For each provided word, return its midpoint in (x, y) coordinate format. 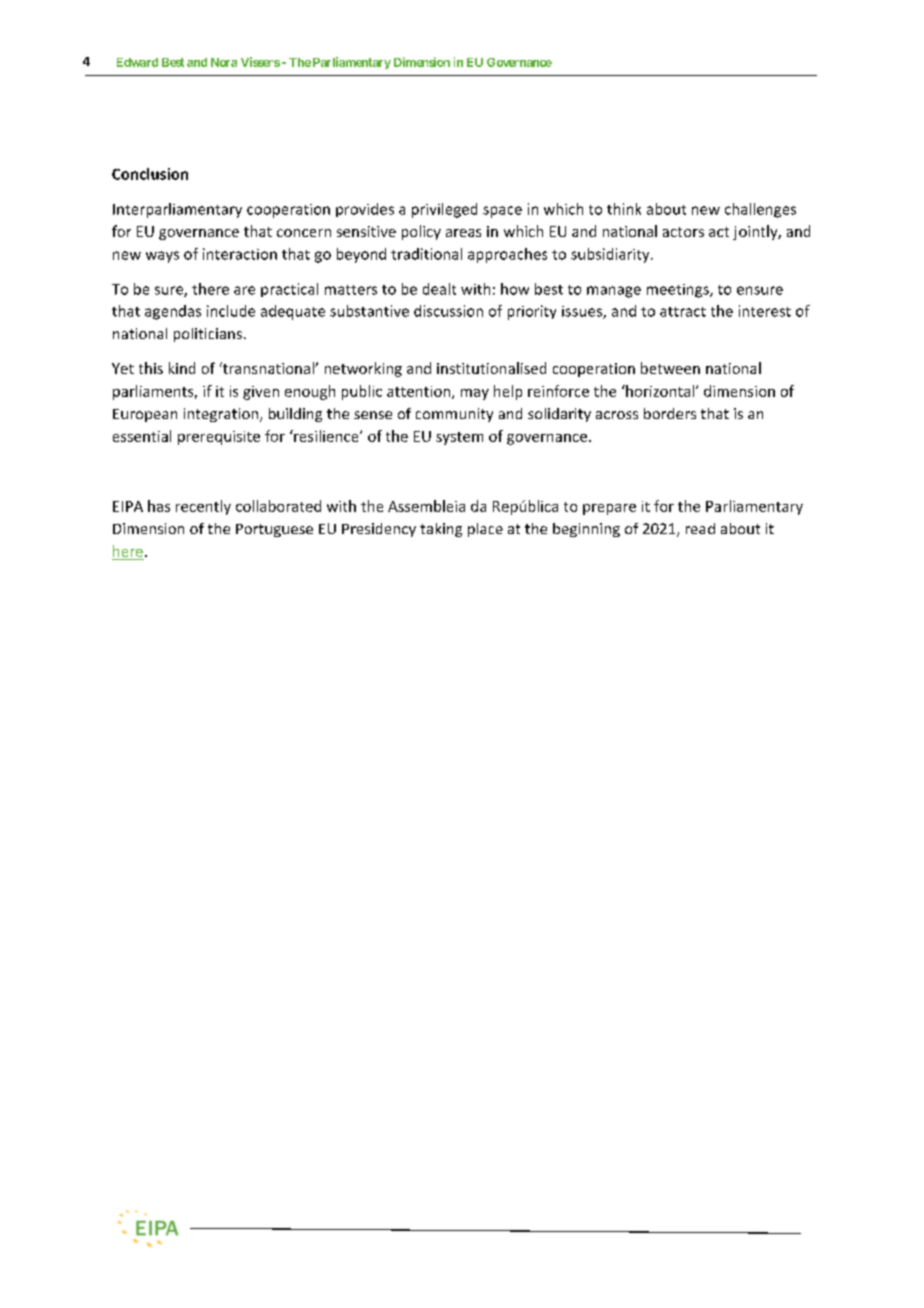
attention (420, 392)
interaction (240, 254)
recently (203, 507)
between (670, 368)
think (624, 209)
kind (182, 368)
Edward (137, 62)
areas (463, 233)
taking (441, 530)
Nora (224, 62)
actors (683, 232)
